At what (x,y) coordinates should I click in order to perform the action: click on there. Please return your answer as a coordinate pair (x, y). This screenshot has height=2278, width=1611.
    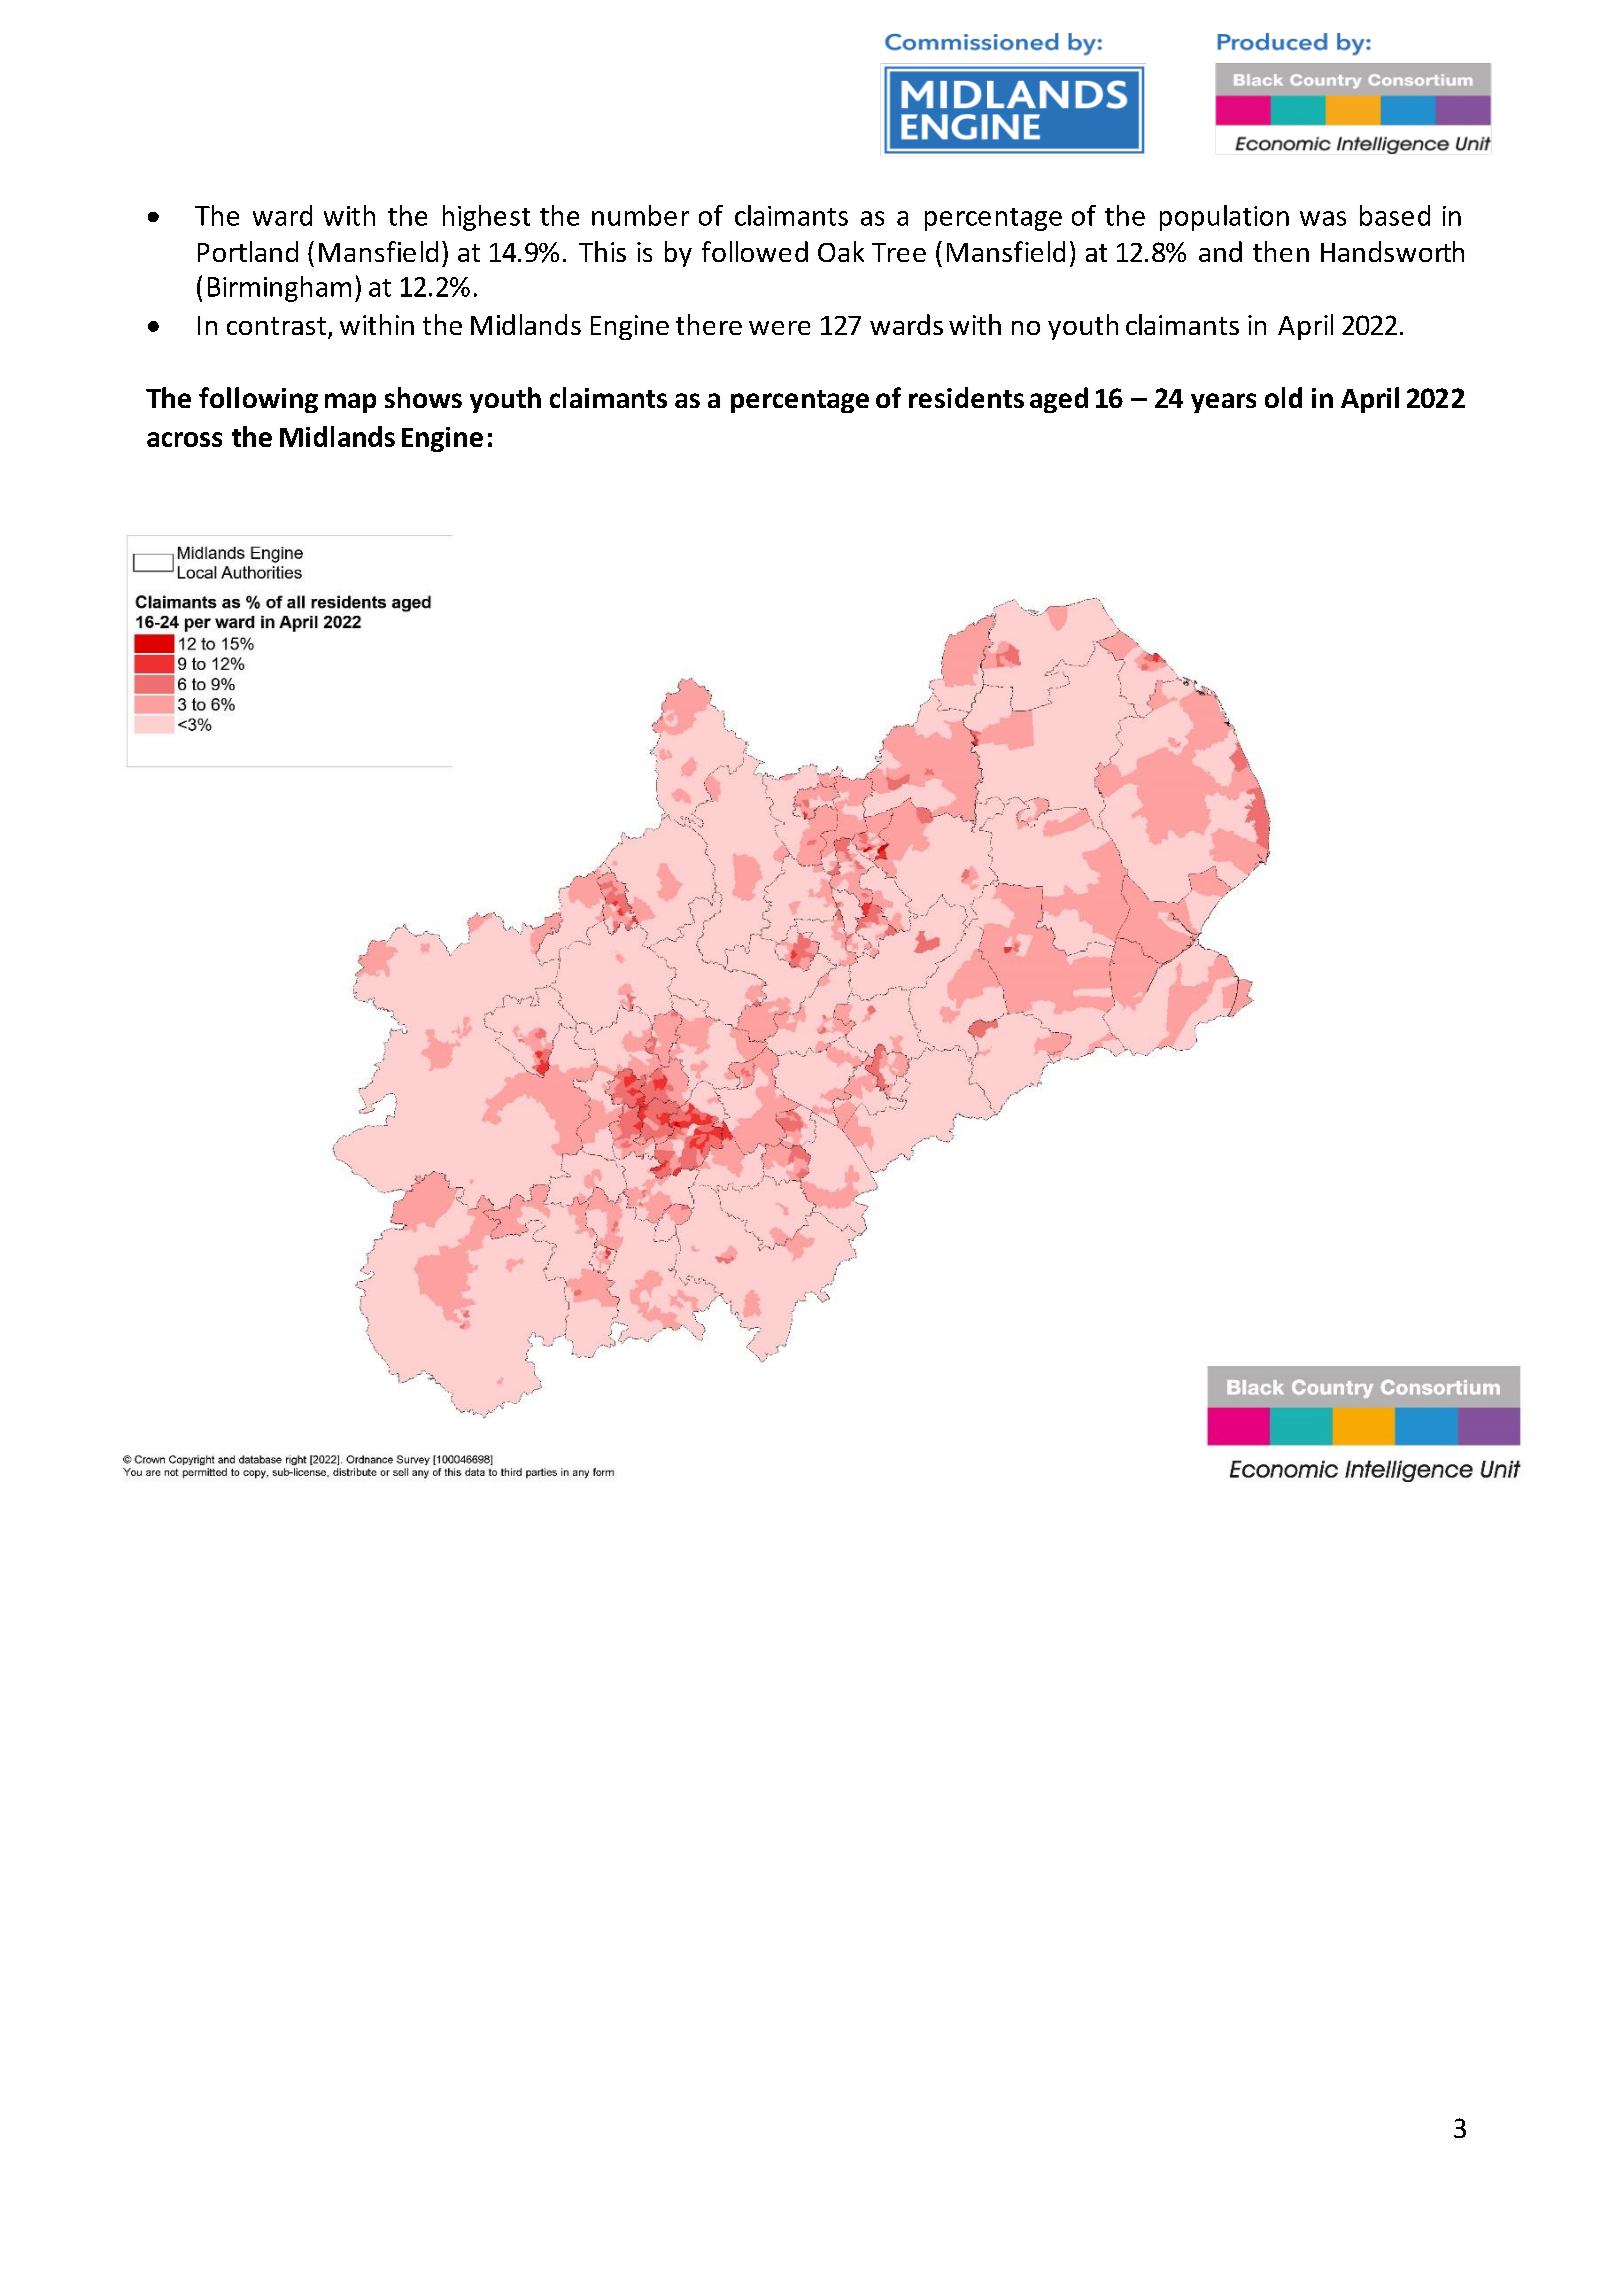
    Looking at the image, I should click on (709, 324).
